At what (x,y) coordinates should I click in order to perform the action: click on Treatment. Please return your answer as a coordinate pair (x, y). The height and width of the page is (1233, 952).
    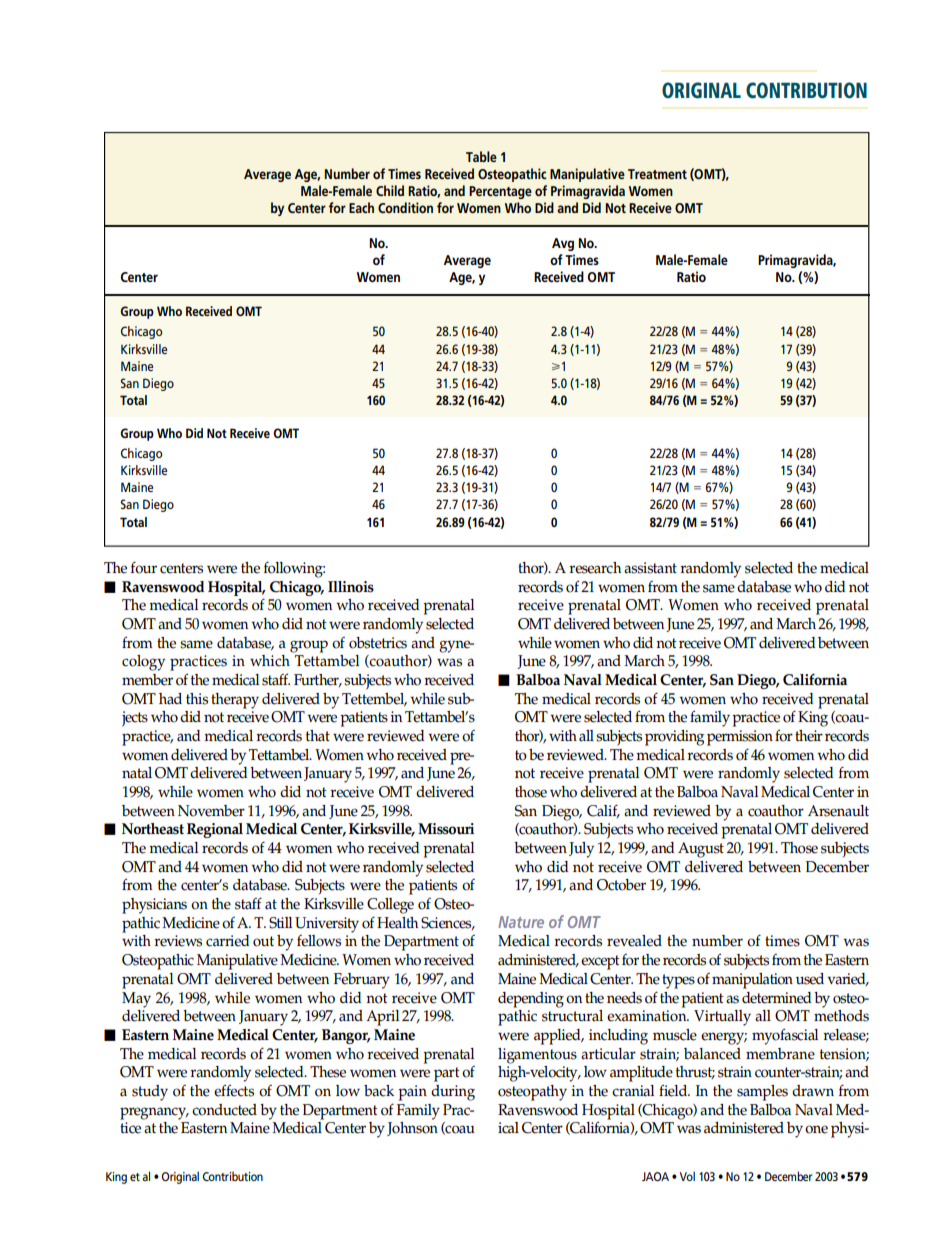
    Looking at the image, I should click on (657, 174).
